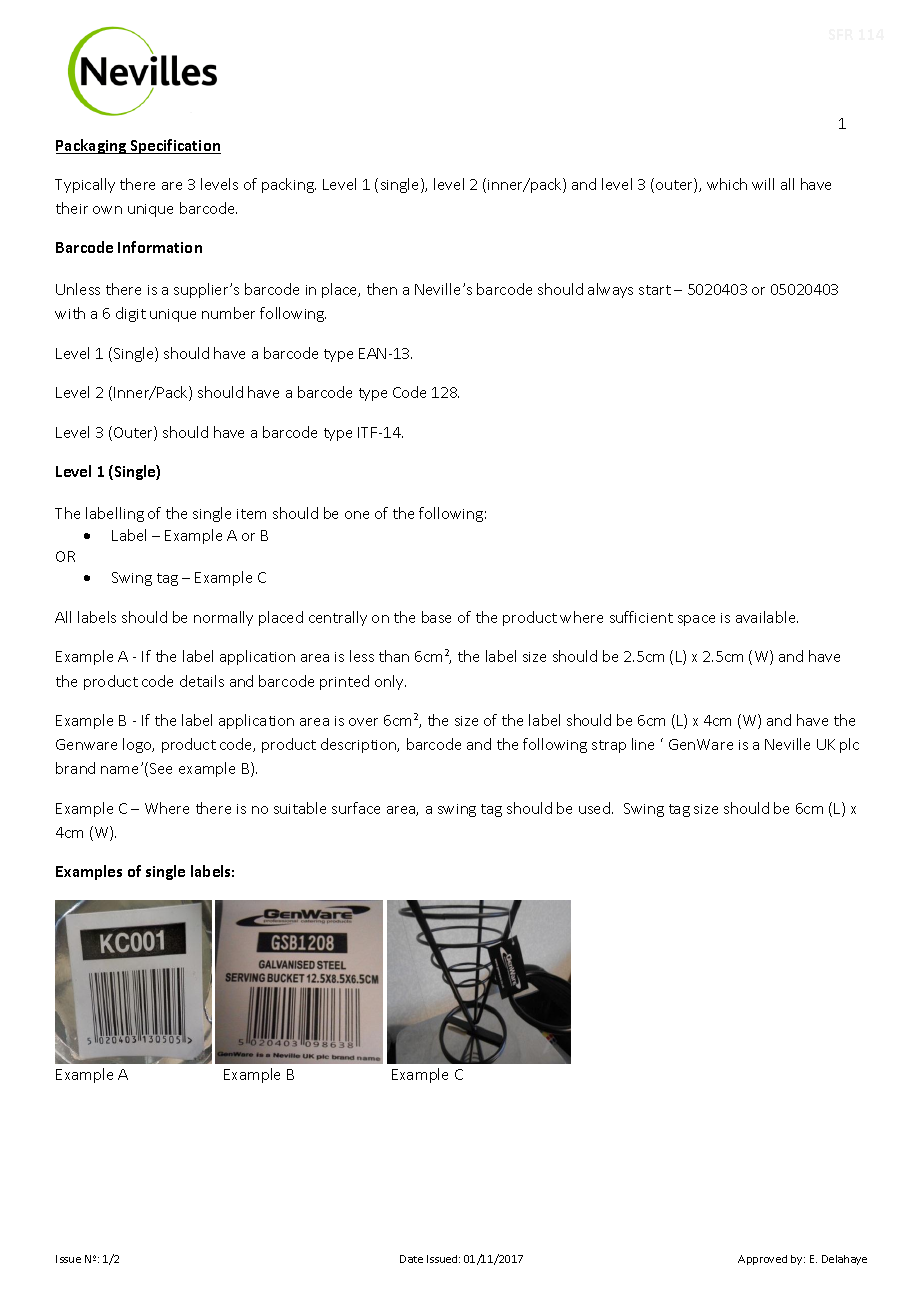 The height and width of the screenshot is (1308, 924). Describe the element at coordinates (390, 682) in the screenshot. I see `only` at that location.
